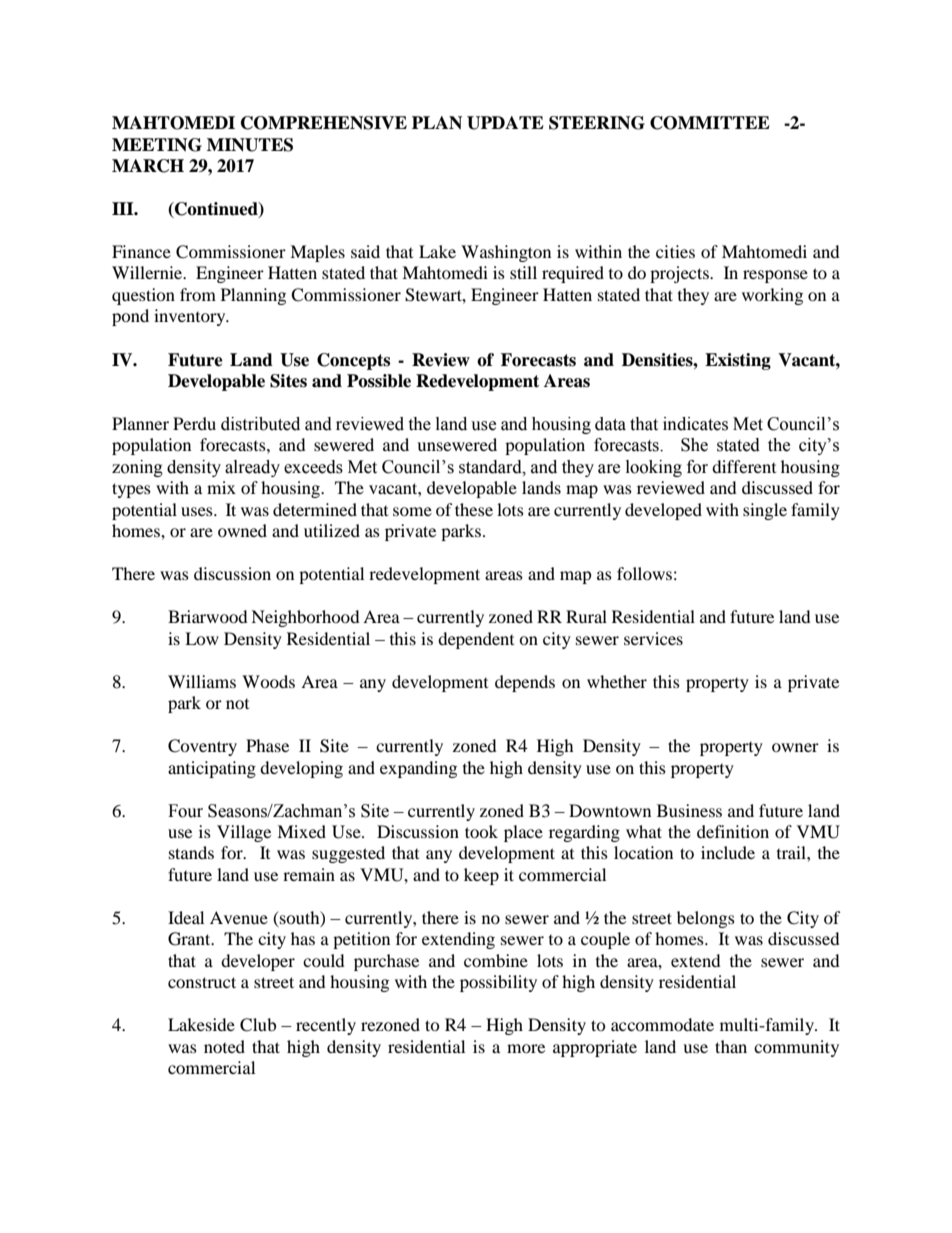  Describe the element at coordinates (224, 1046) in the screenshot. I see `noted` at that location.
